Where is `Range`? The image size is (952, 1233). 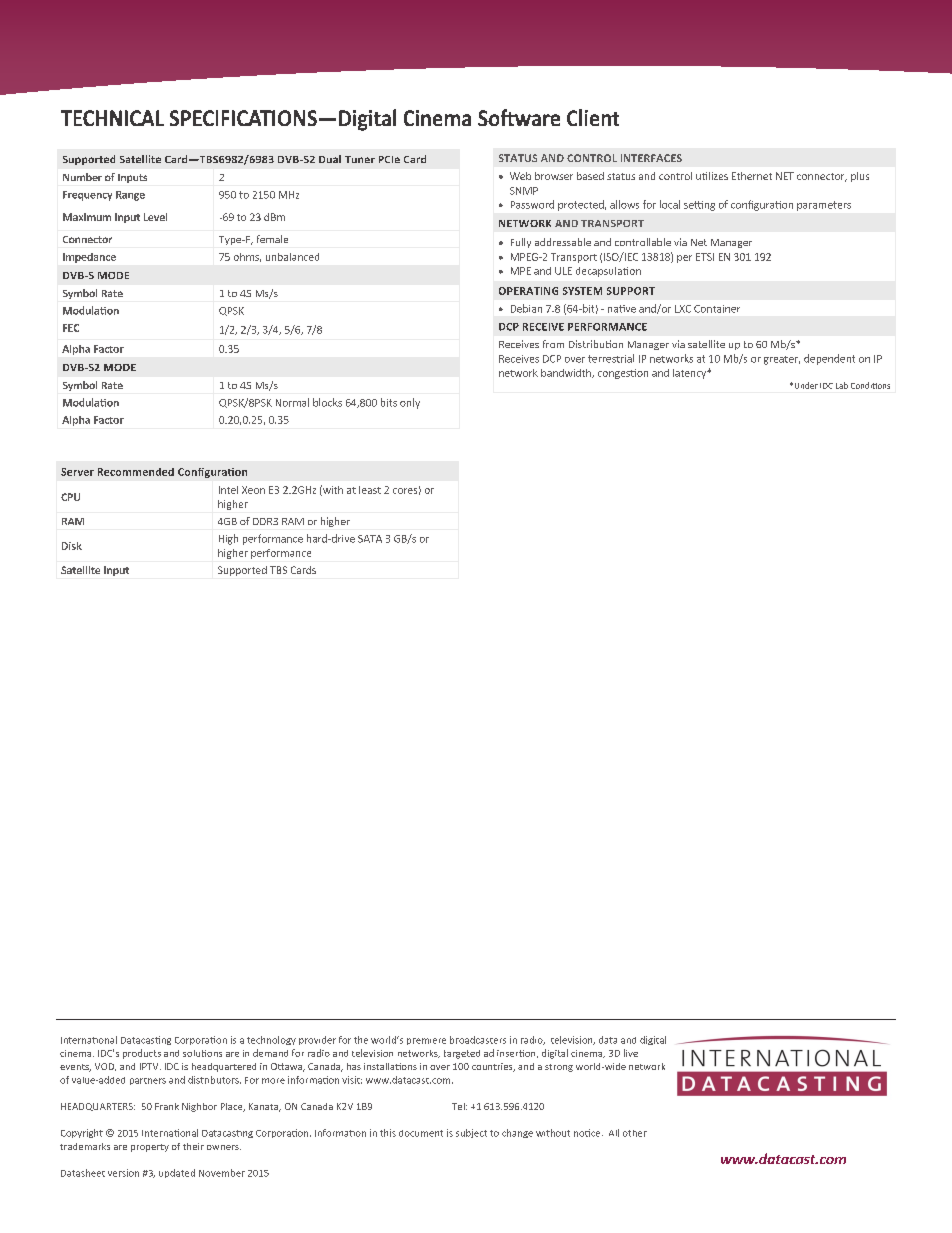
Range is located at coordinates (130, 196).
